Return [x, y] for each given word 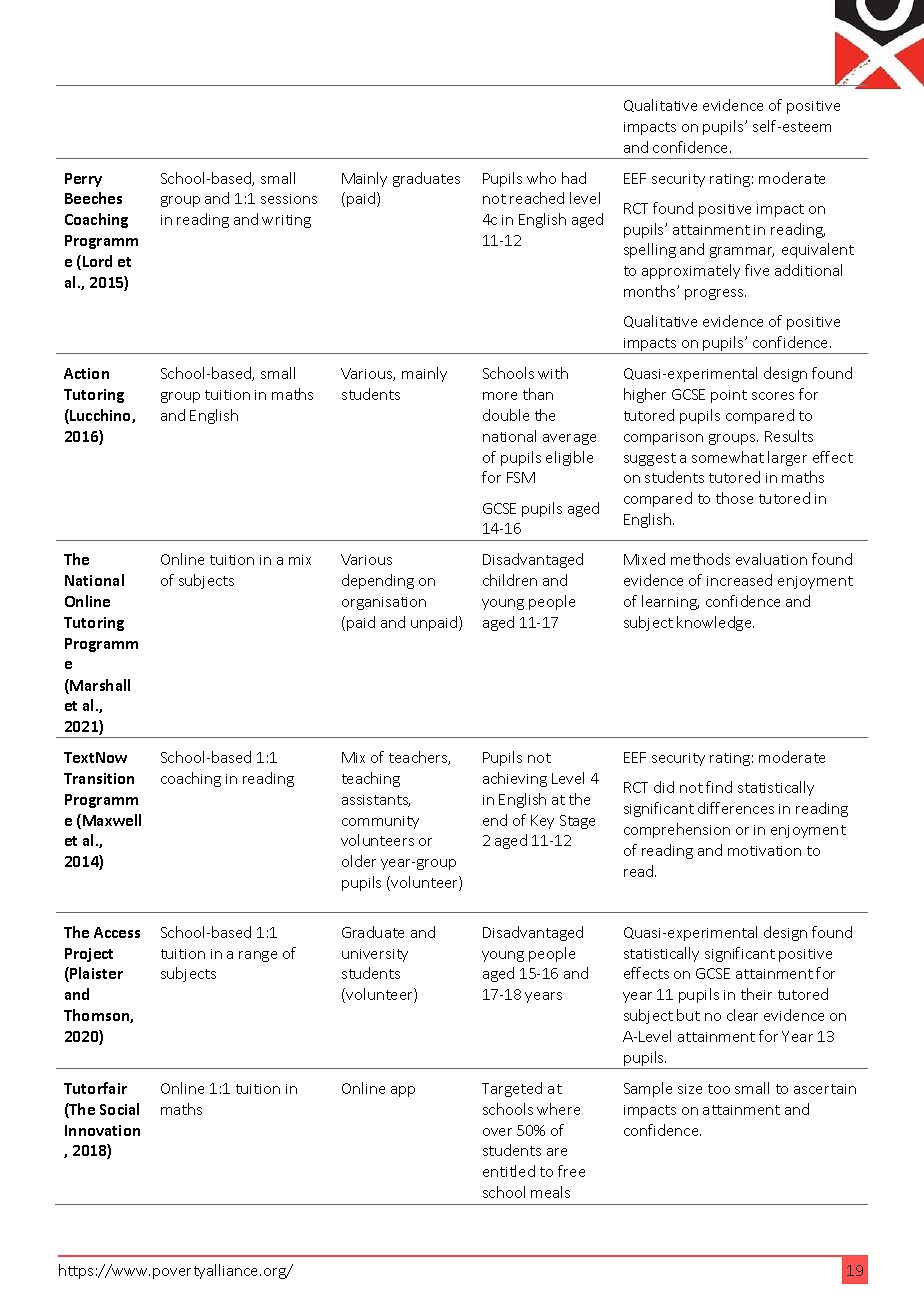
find [719, 787]
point [729, 396]
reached [537, 198]
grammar [742, 252]
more [500, 396]
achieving [515, 779]
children [510, 580]
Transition [99, 778]
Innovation [102, 1130]
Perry [83, 180]
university [375, 955]
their [756, 994]
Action [86, 373]
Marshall [99, 686]
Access [117, 932]
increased [739, 580]
